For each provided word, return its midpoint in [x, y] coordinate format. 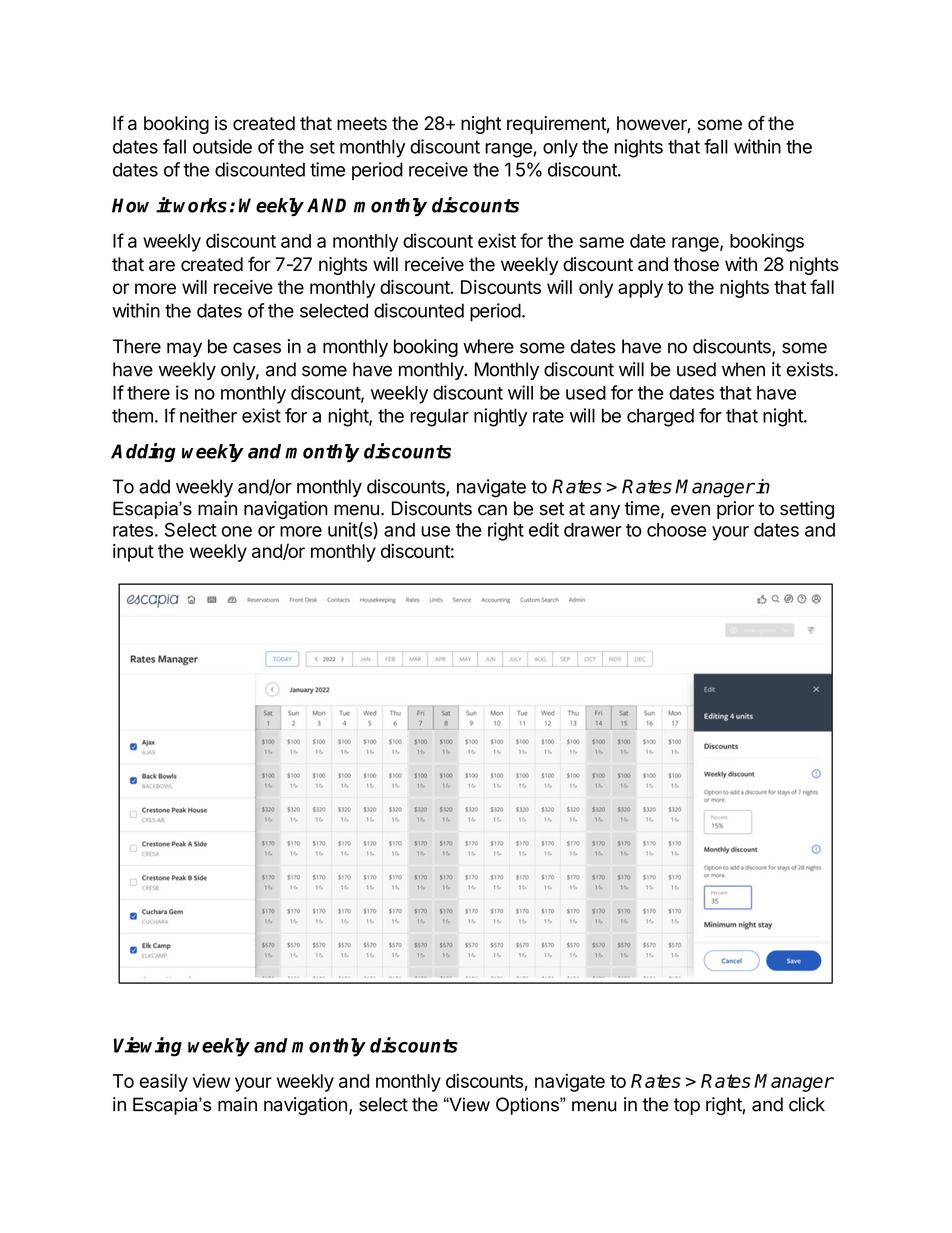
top [687, 1106]
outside [222, 146]
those [696, 264]
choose [677, 530]
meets [362, 124]
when [743, 369]
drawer [593, 530]
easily [163, 1082]
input [133, 553]
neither [208, 415]
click [807, 1104]
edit [544, 529]
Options [528, 1106]
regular [439, 417]
